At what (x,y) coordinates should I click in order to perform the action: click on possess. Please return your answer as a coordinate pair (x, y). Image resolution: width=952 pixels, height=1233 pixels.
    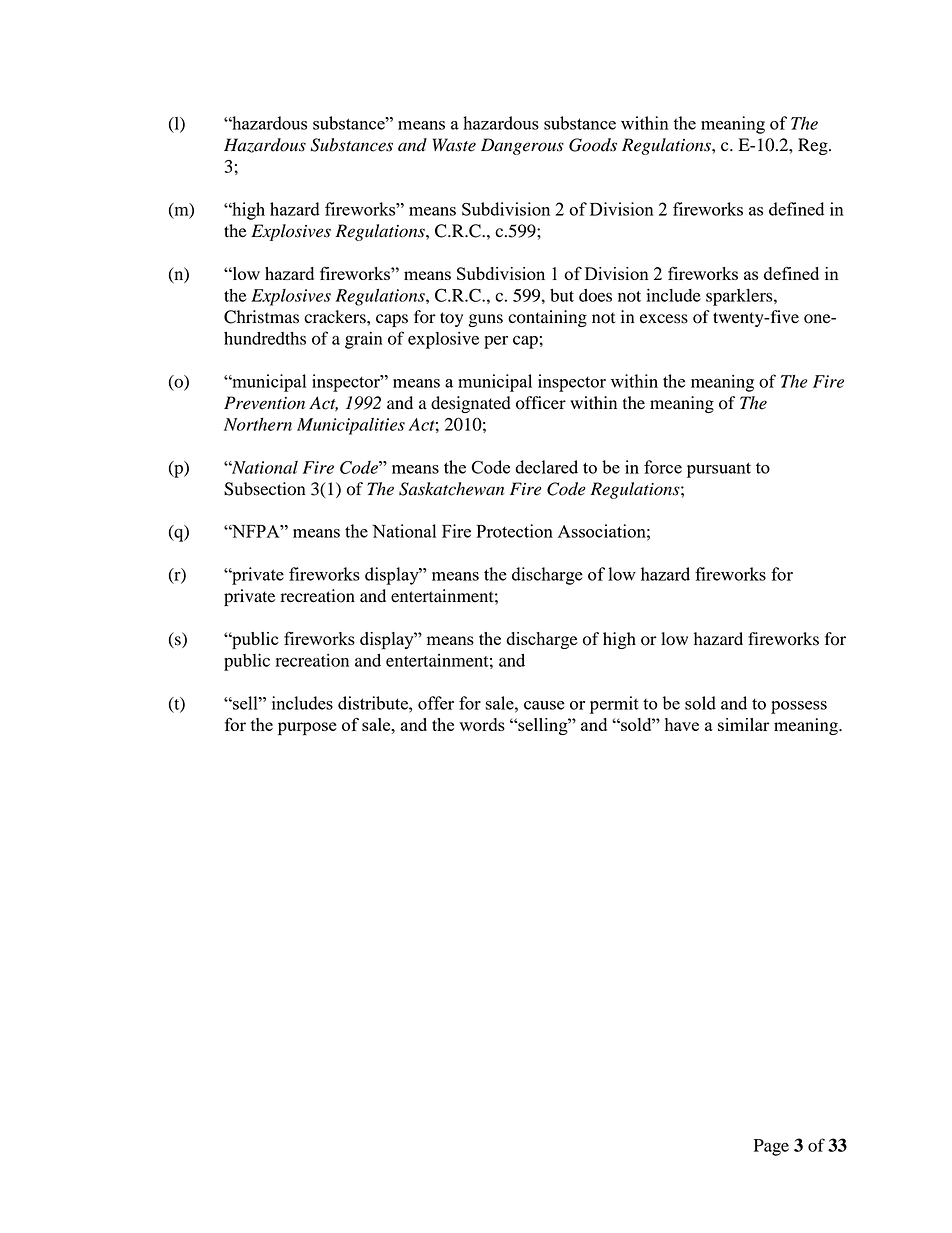
    Looking at the image, I should click on (799, 707).
